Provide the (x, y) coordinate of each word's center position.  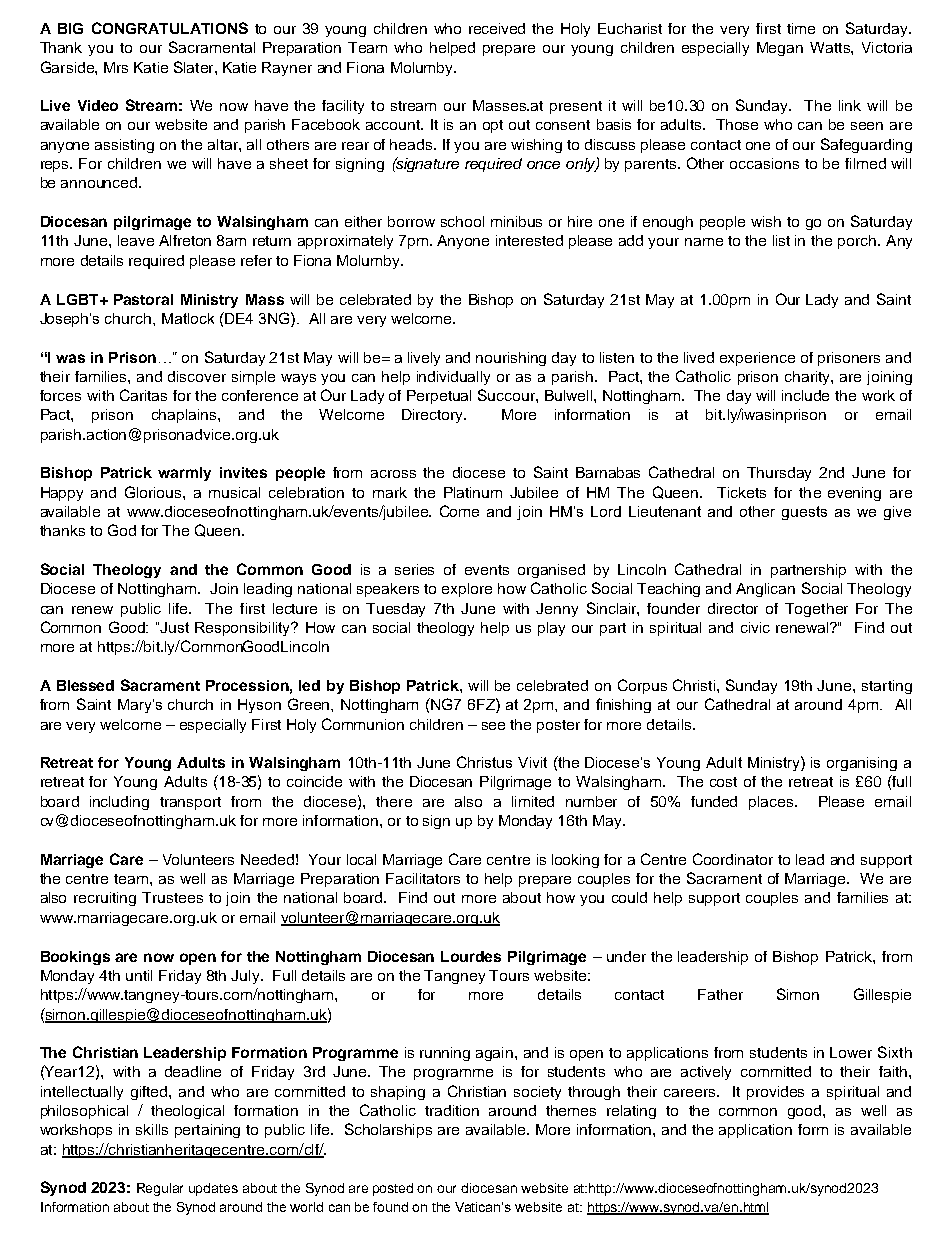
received (497, 28)
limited (533, 801)
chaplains (185, 416)
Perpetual (439, 397)
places (772, 803)
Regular (160, 1189)
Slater (195, 67)
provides (775, 1093)
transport (190, 803)
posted (393, 1189)
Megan (780, 49)
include (805, 395)
